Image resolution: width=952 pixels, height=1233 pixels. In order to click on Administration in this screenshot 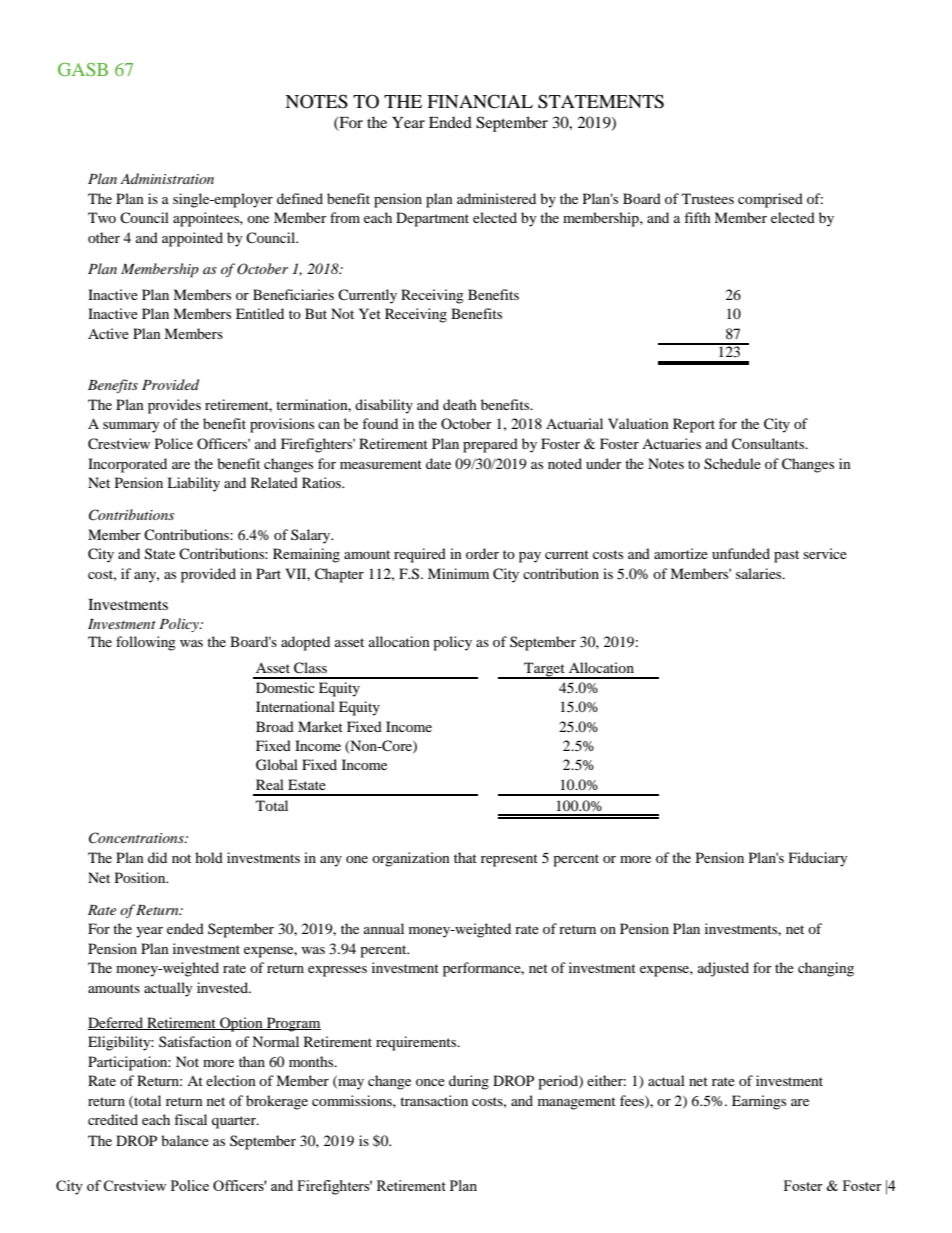, I will do `click(167, 178)`.
